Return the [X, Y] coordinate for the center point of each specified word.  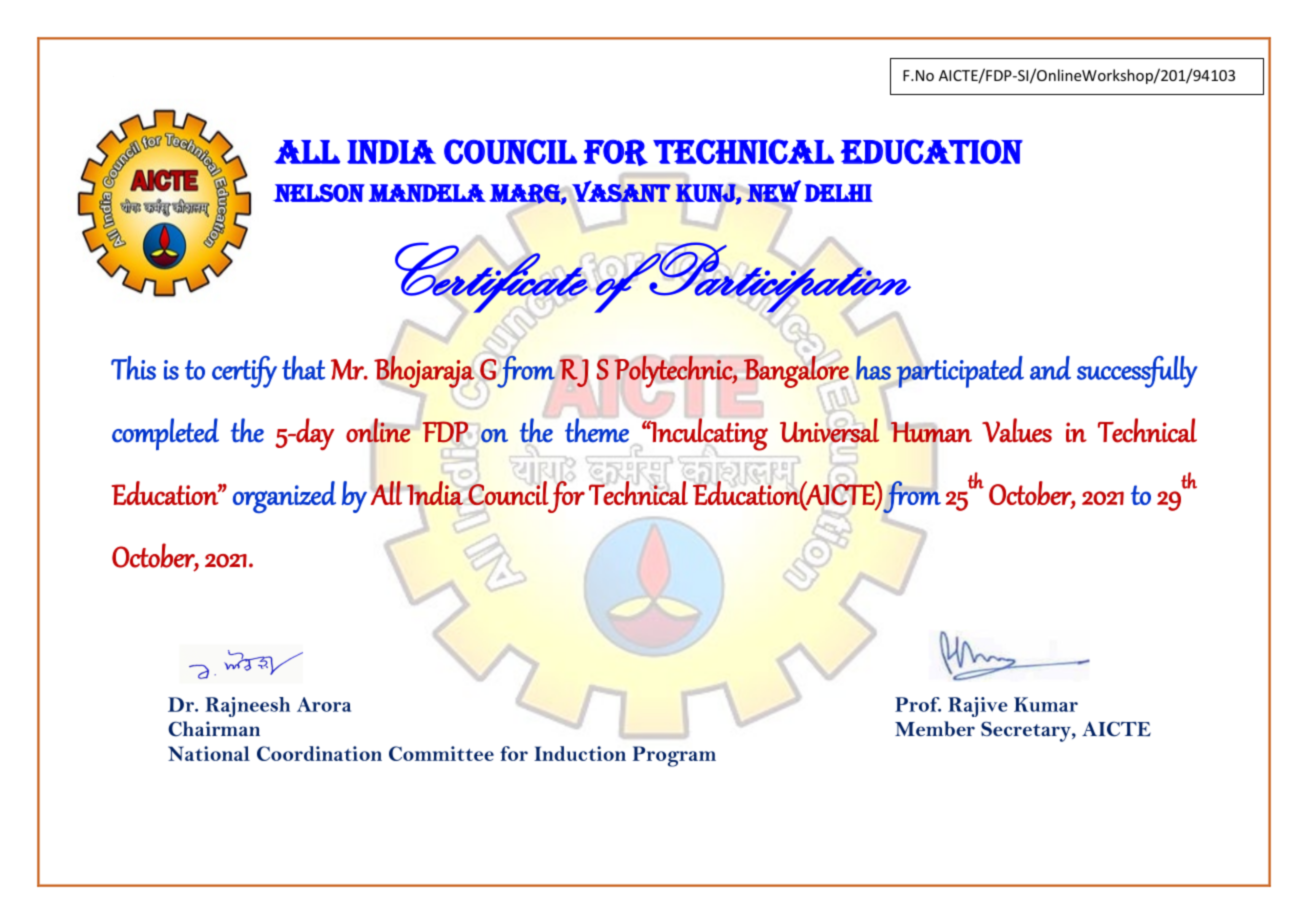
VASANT [621, 191]
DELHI [838, 193]
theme [597, 429]
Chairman [214, 729]
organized [284, 497]
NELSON [319, 193]
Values [1017, 430]
